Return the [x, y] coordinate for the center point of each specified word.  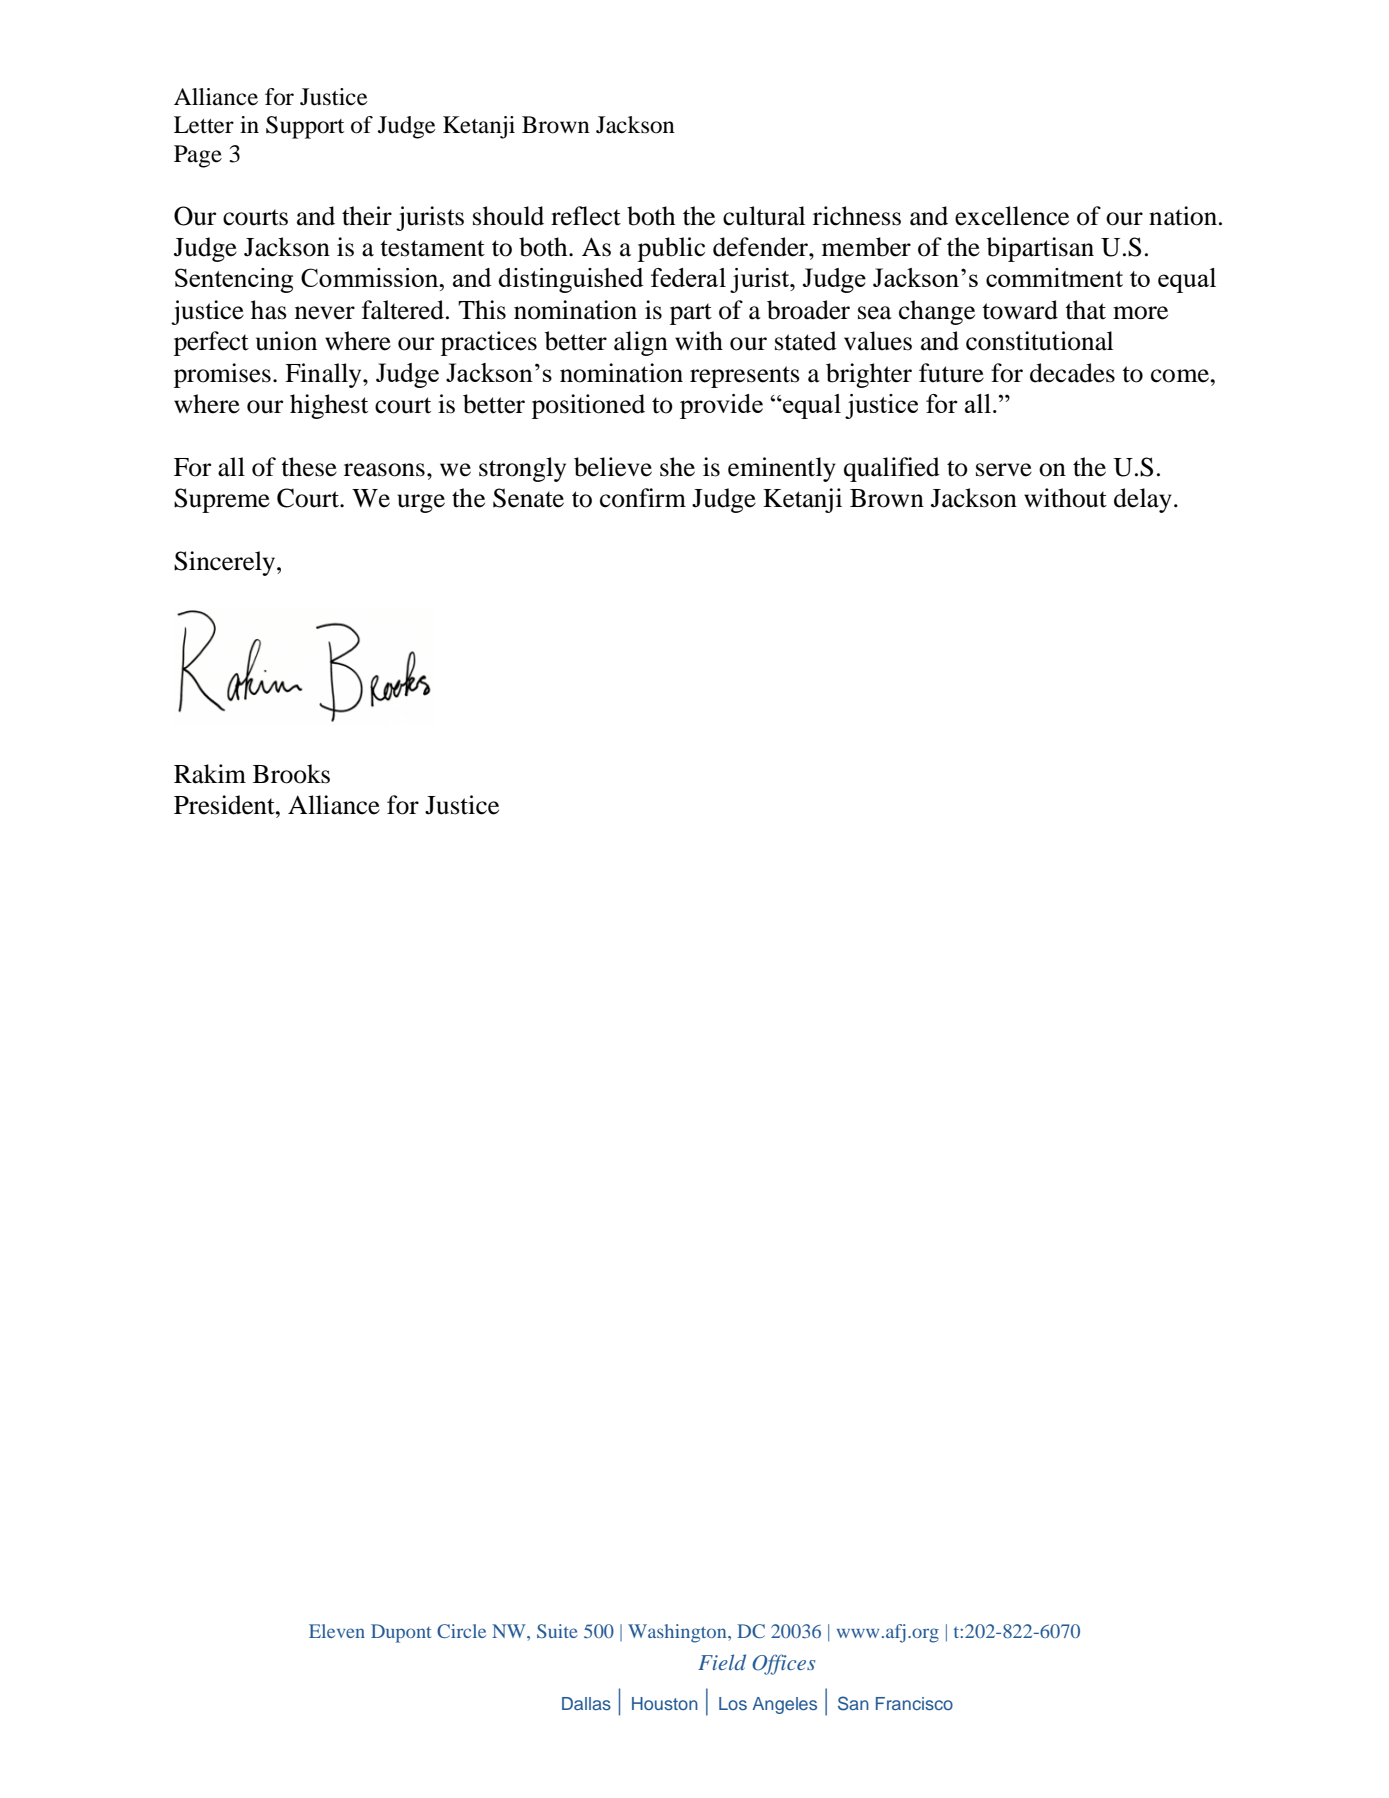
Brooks [291, 774]
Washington [678, 1633]
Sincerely [226, 563]
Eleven [337, 1631]
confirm [643, 498]
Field [722, 1662]
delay [1143, 500]
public [671, 249]
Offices [784, 1664]
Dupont [401, 1633]
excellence [1012, 216]
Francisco [914, 1703]
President [225, 805]
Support [305, 127]
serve [1004, 470]
